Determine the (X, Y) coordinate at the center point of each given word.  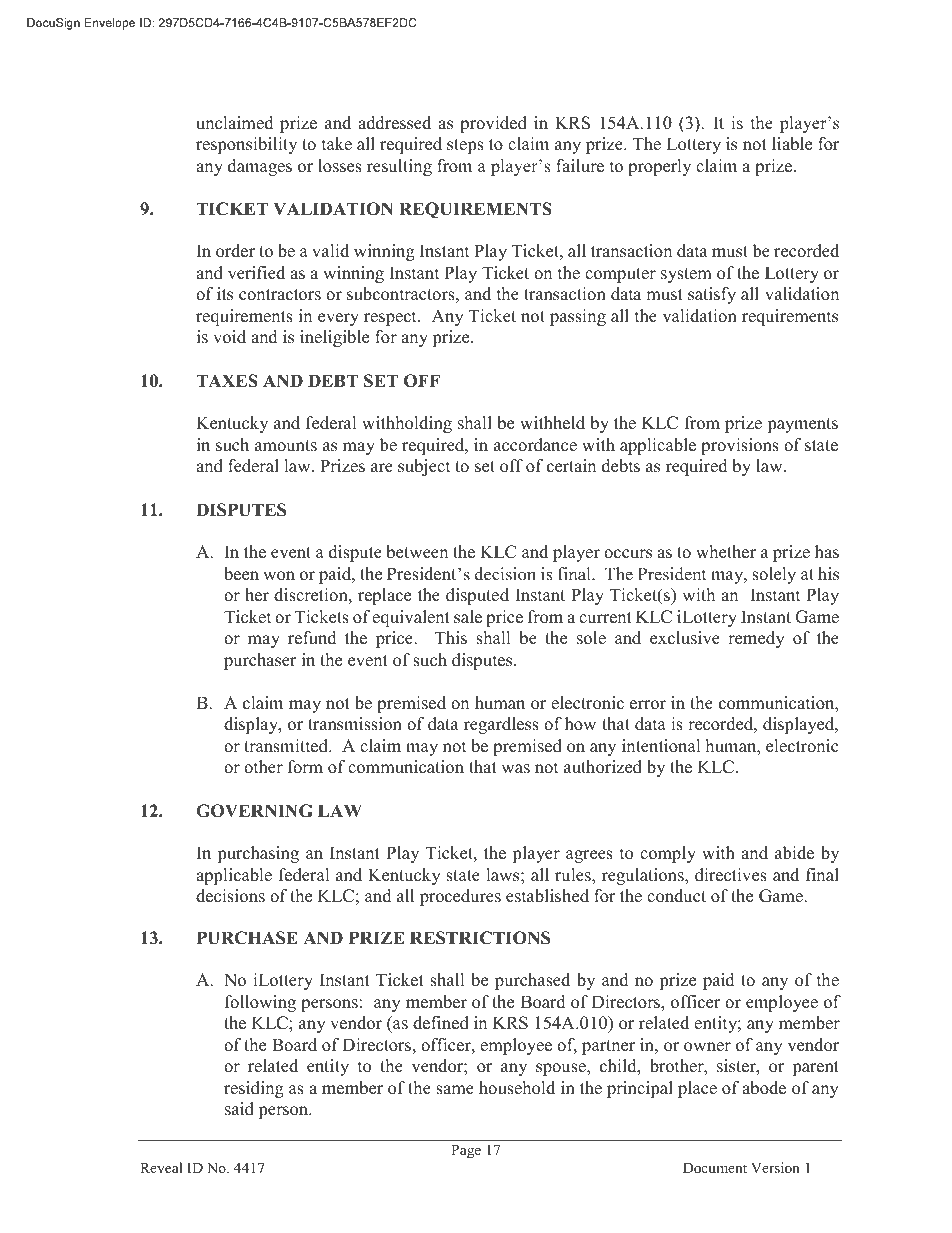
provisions (740, 446)
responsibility (246, 145)
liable (792, 144)
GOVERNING (254, 811)
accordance (535, 445)
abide (794, 853)
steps (465, 146)
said (239, 1109)
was (515, 769)
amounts (286, 446)
